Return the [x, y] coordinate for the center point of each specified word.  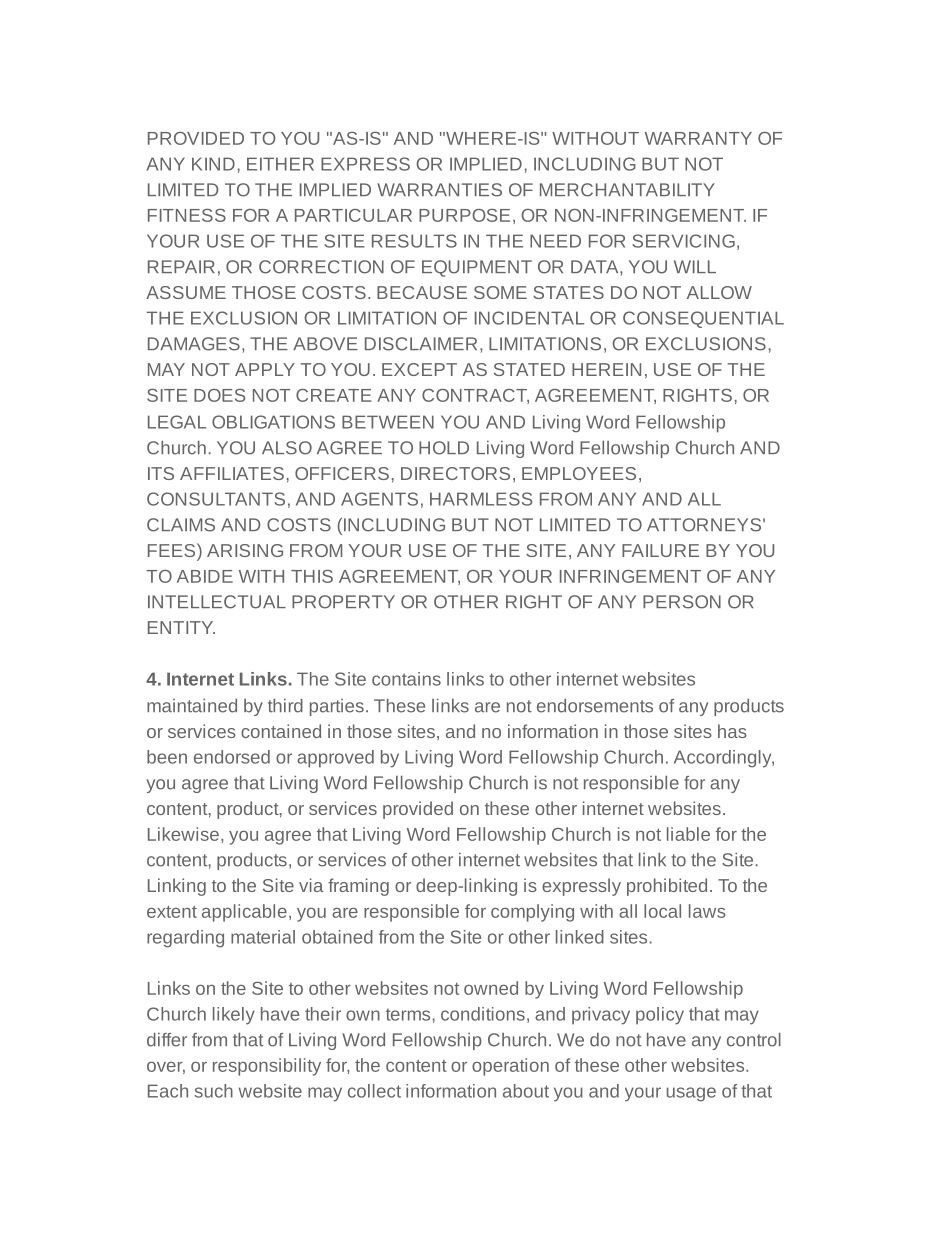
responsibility [267, 1067]
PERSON [682, 602]
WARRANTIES [439, 190]
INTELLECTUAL [217, 602]
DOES [219, 395]
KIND [213, 164]
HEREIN [606, 369]
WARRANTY [698, 138]
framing [358, 887]
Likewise [183, 834]
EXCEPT [419, 369]
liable [688, 834]
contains [406, 679]
